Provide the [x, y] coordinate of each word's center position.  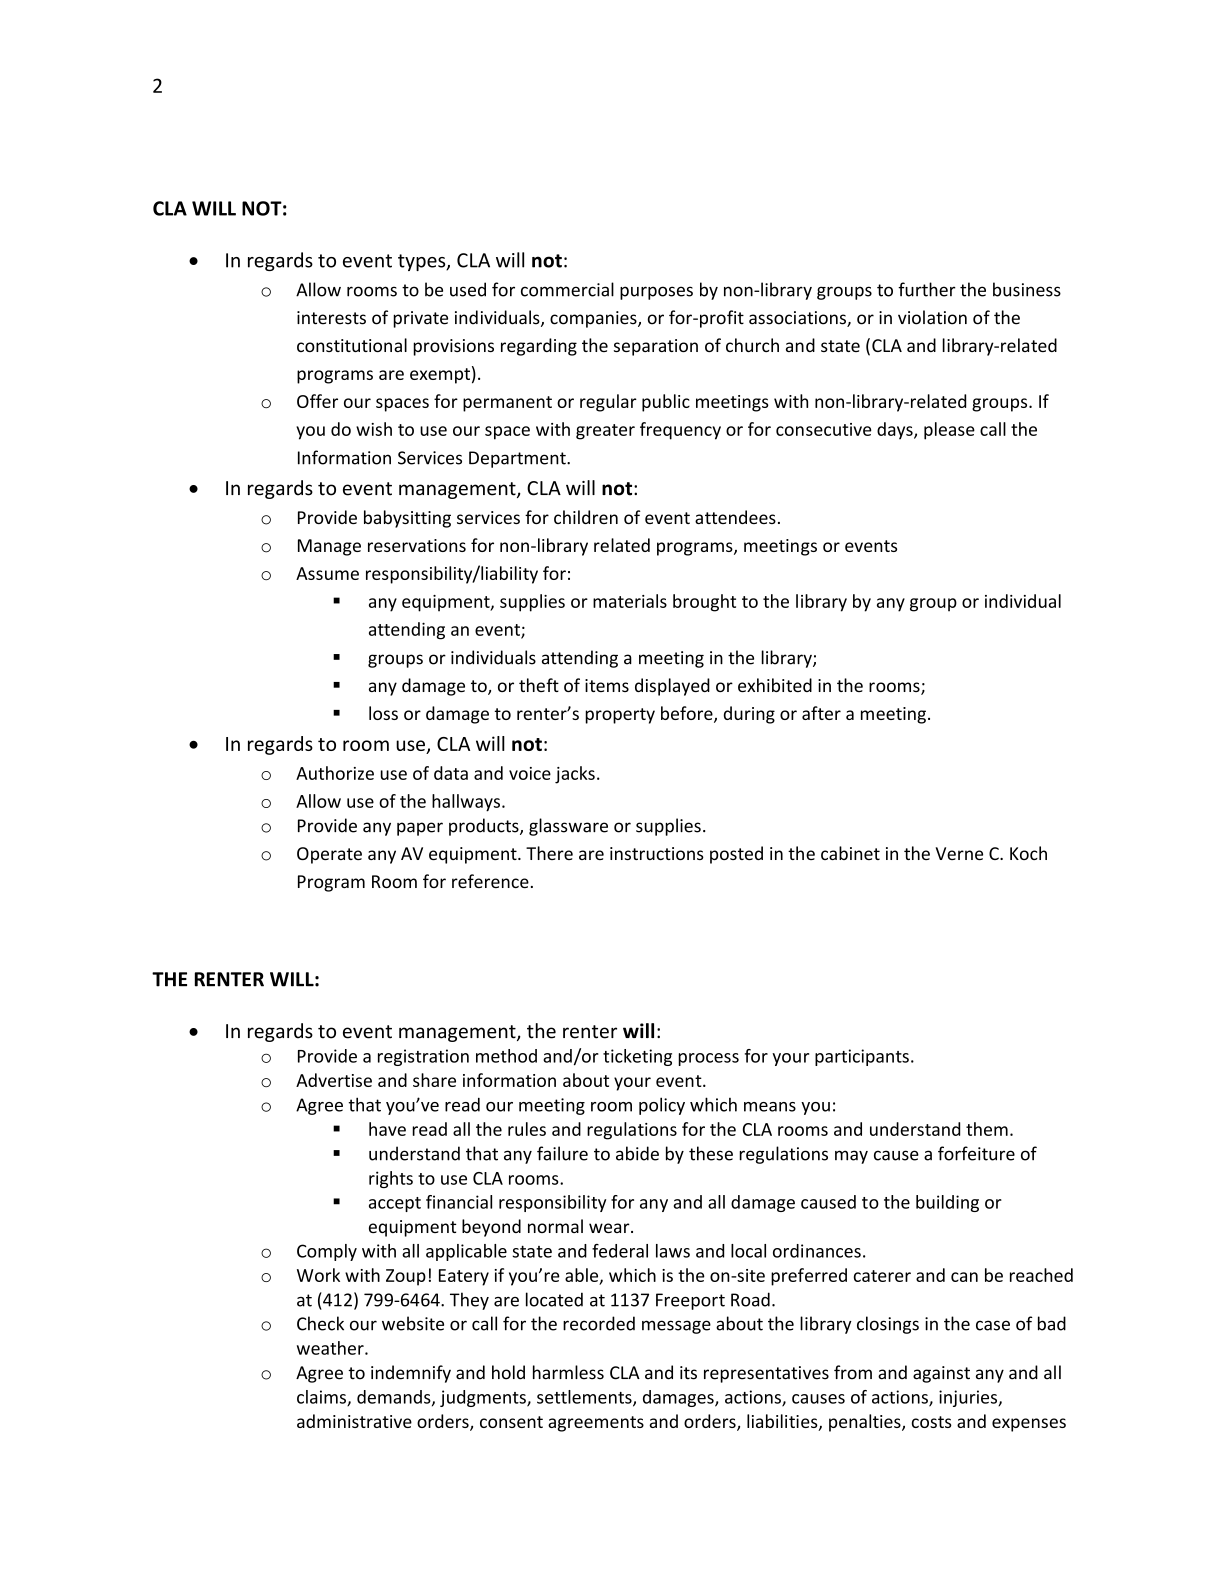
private [420, 319]
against [941, 1374]
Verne [959, 853]
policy [662, 1106]
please [949, 431]
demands [395, 1398]
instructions [657, 853]
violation [932, 317]
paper [420, 829]
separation [656, 347]
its [688, 1373]
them [987, 1129]
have [387, 1129]
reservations [417, 545]
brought [704, 603]
